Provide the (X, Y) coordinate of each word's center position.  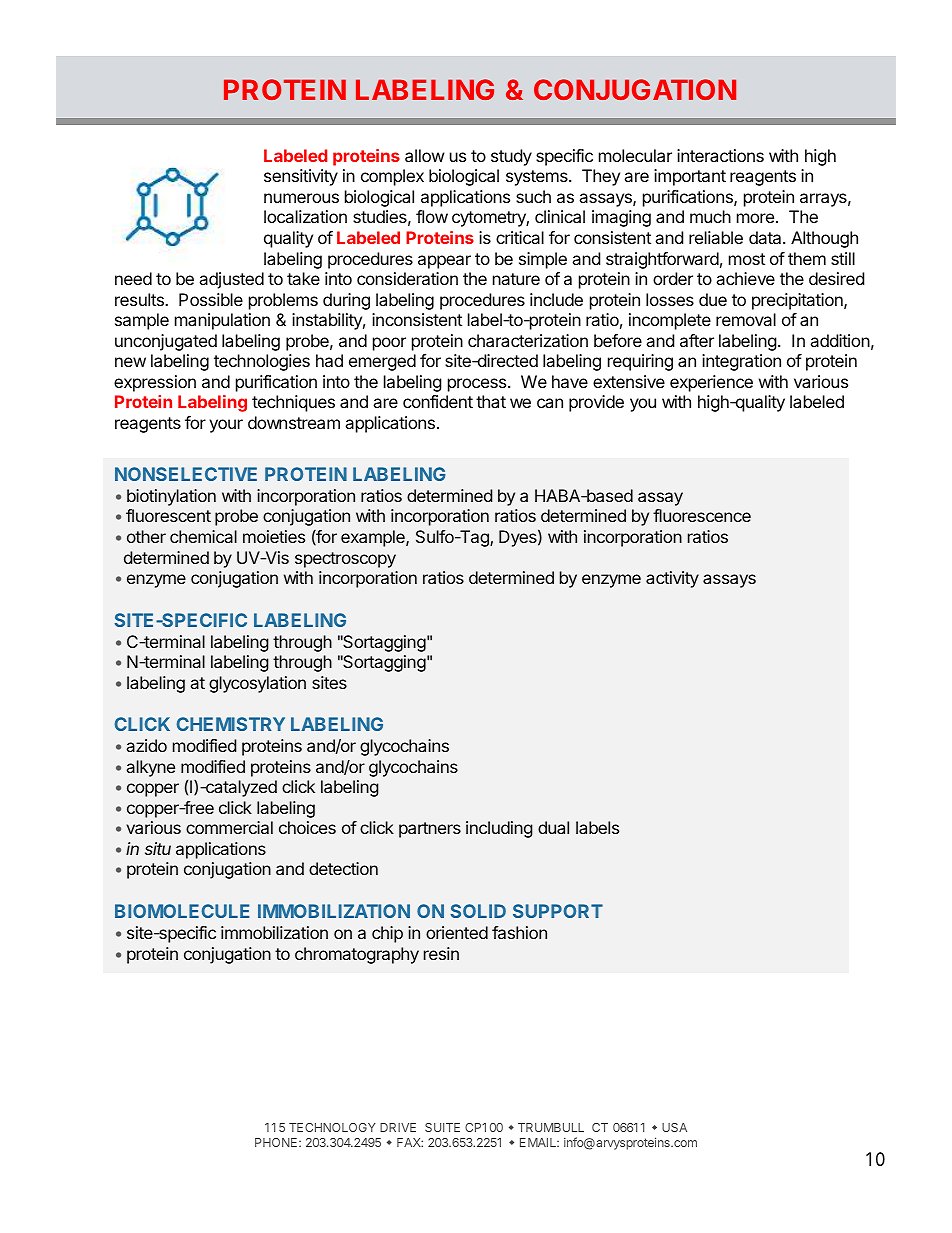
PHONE (277, 1142)
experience (711, 383)
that (491, 401)
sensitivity (301, 177)
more (757, 218)
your (226, 426)
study (511, 157)
